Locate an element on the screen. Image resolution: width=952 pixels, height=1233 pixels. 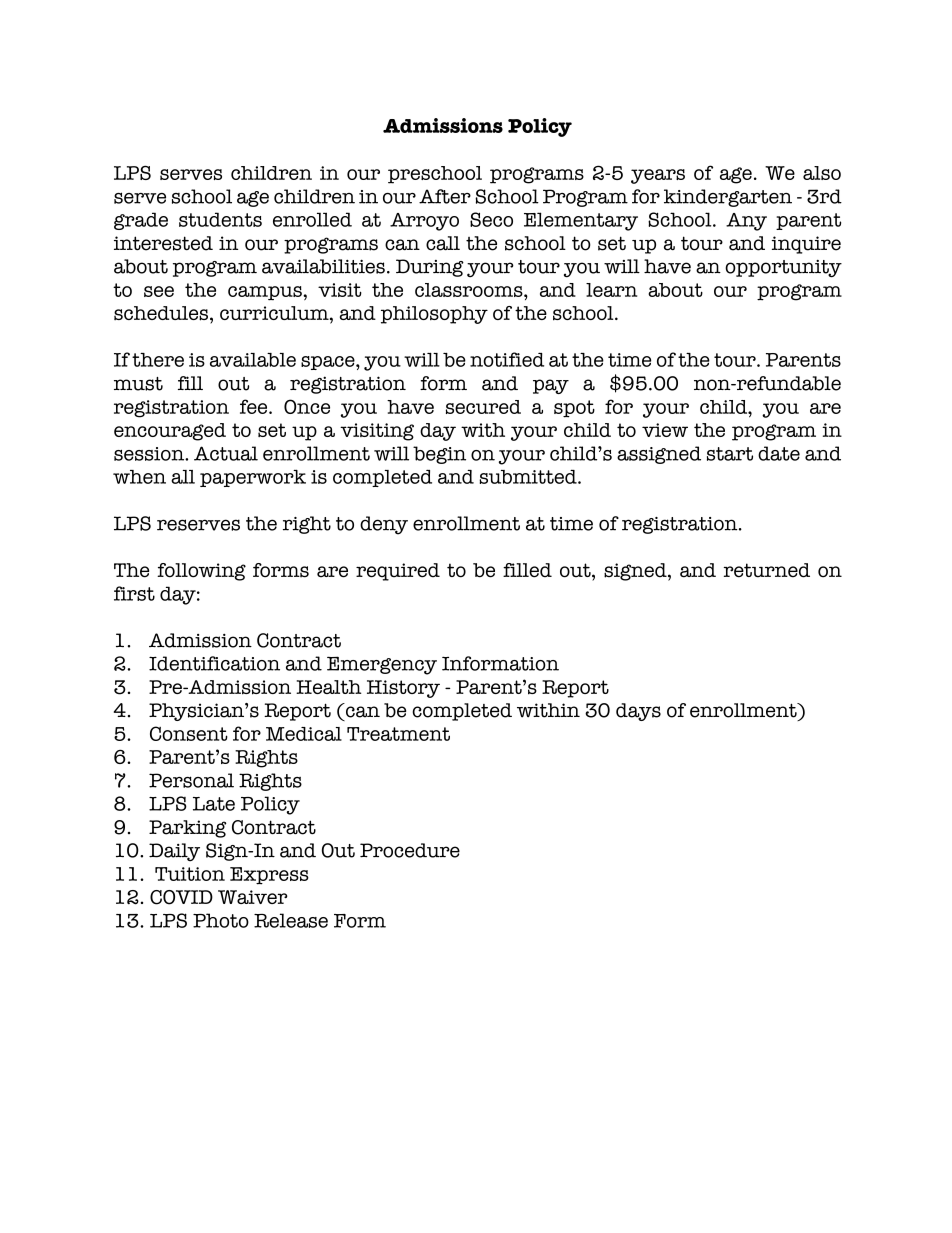
days is located at coordinates (638, 712).
